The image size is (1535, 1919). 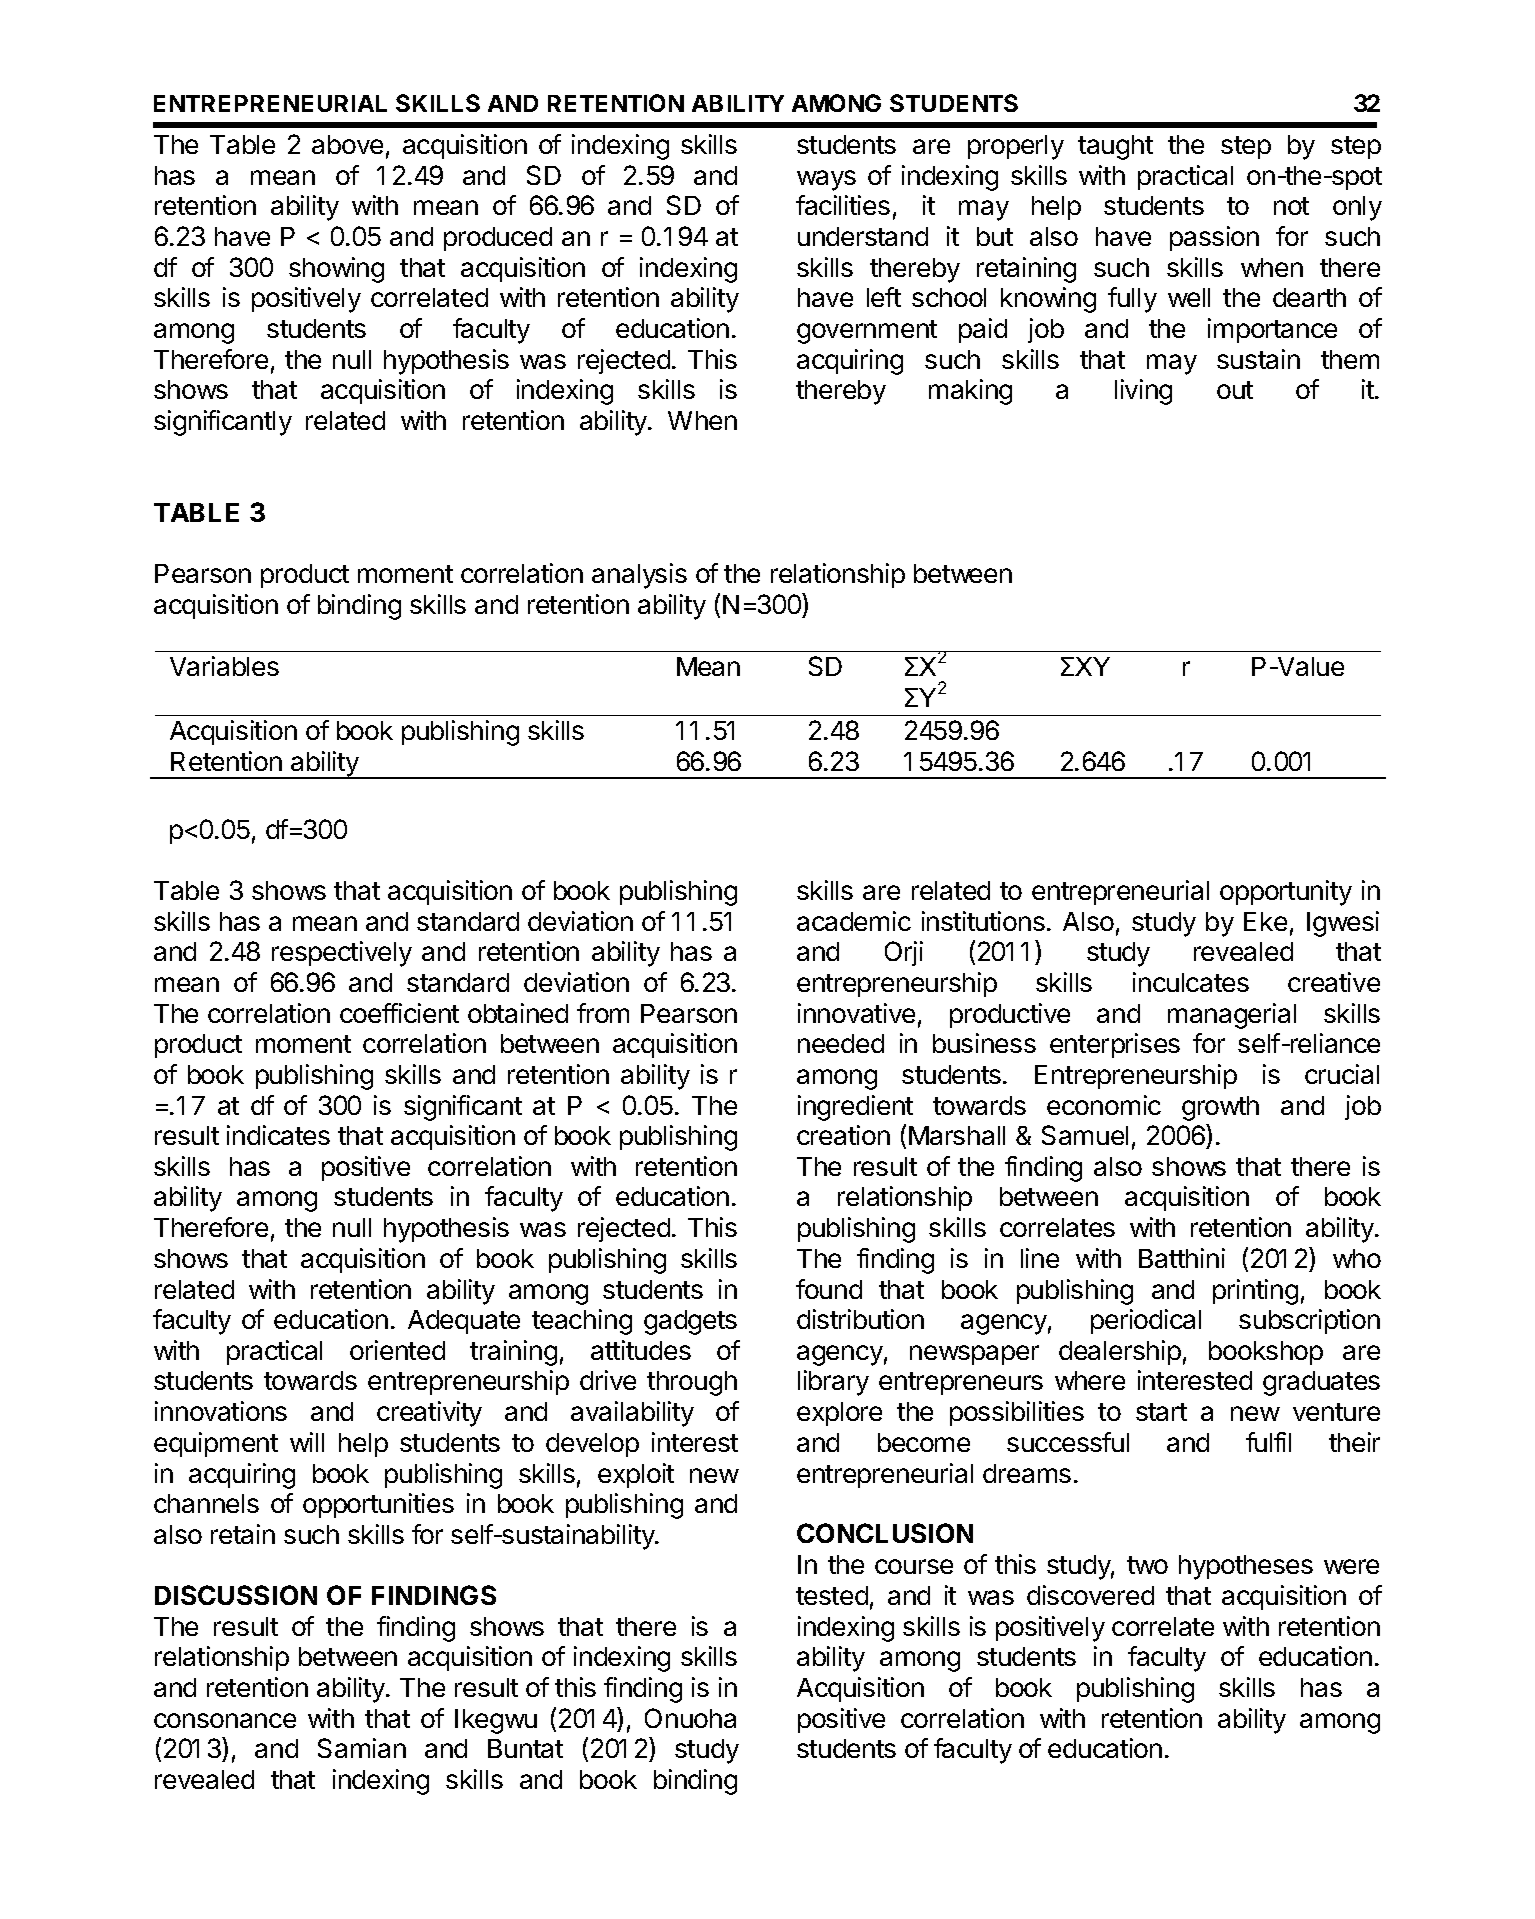 I want to click on opportunity, so click(x=1286, y=893).
